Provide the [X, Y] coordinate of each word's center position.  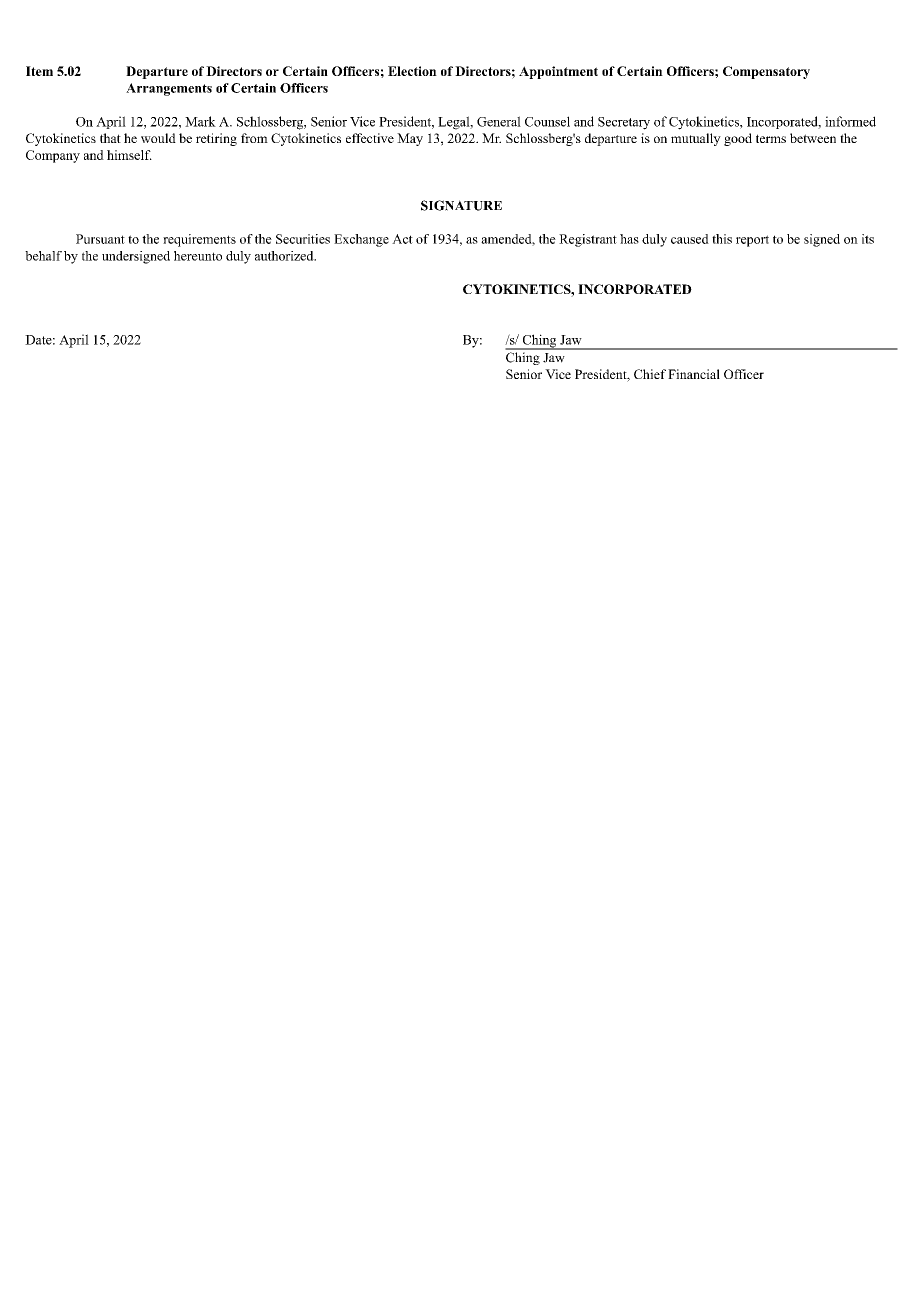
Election [412, 71]
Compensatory [766, 72]
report [752, 241]
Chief [650, 374]
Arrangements [169, 89]
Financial [694, 374]
